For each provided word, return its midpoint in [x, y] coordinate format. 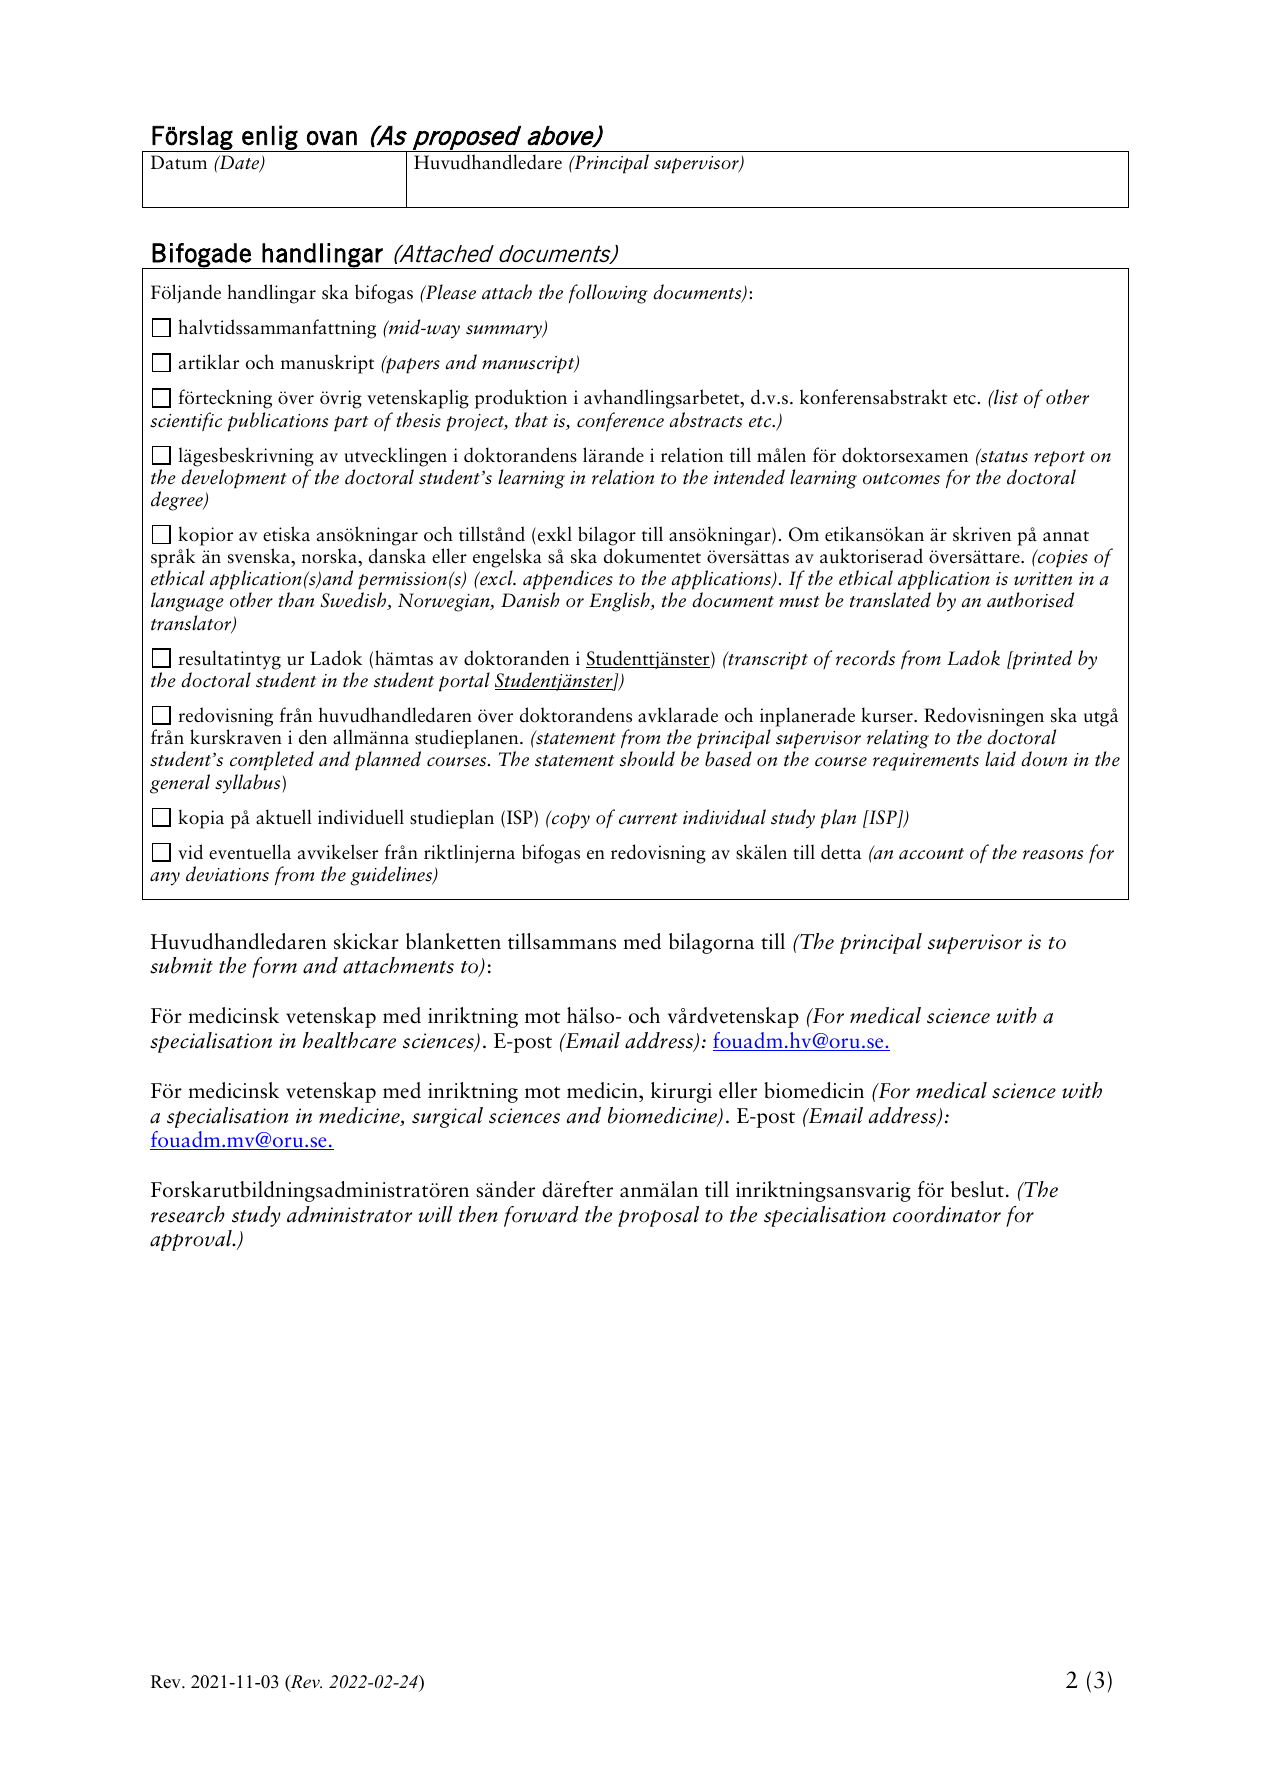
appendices [568, 581]
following [608, 294]
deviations [227, 874]
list [1005, 397]
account [931, 854]
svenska [260, 557]
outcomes [901, 479]
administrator [349, 1214]
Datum [179, 162]
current [648, 819]
